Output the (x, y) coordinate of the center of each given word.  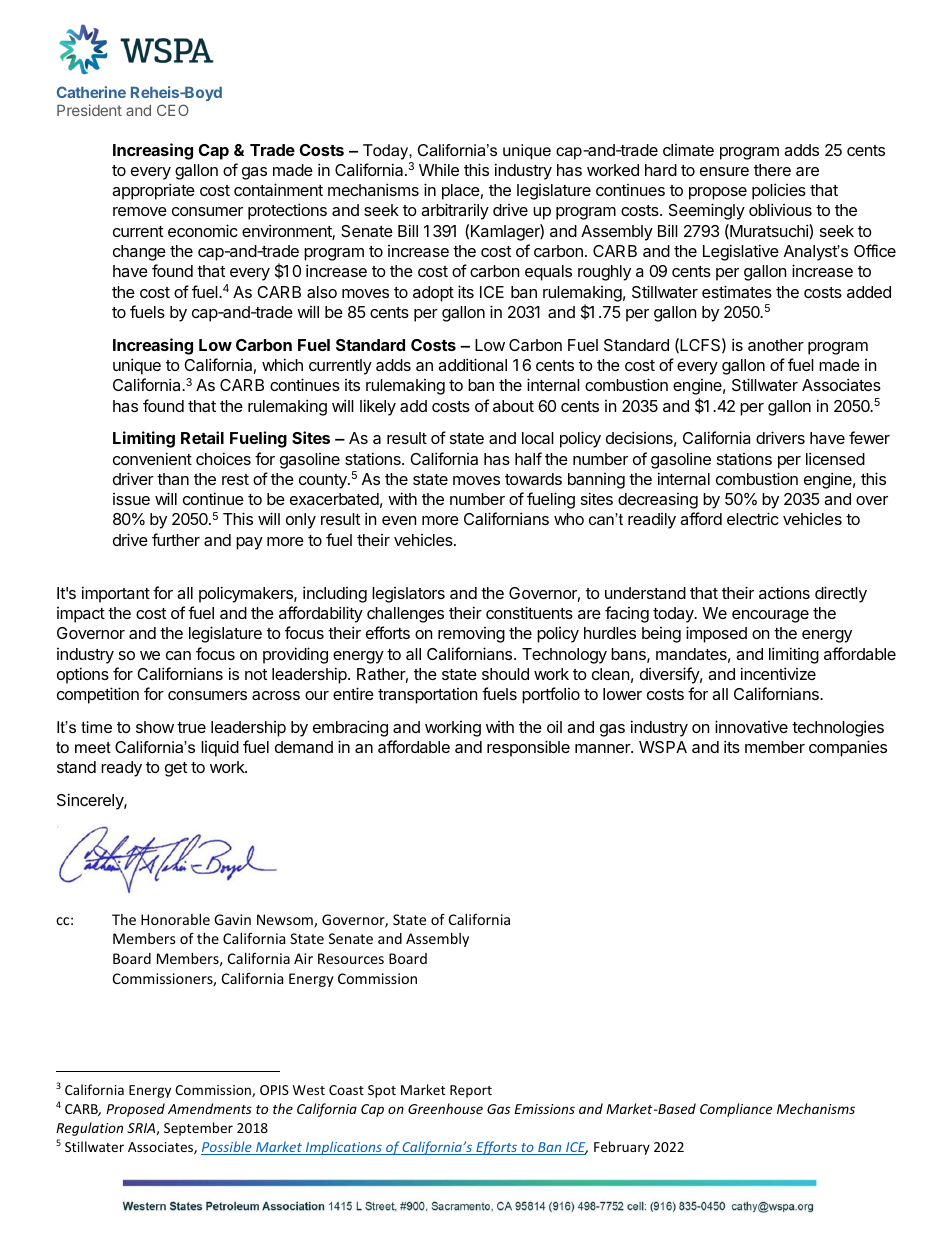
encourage (770, 616)
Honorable (175, 919)
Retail (202, 437)
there (772, 170)
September (198, 1129)
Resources (351, 958)
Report (471, 1091)
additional (472, 364)
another (776, 345)
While (439, 170)
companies (848, 748)
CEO (173, 110)
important (116, 594)
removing (471, 635)
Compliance (736, 1110)
